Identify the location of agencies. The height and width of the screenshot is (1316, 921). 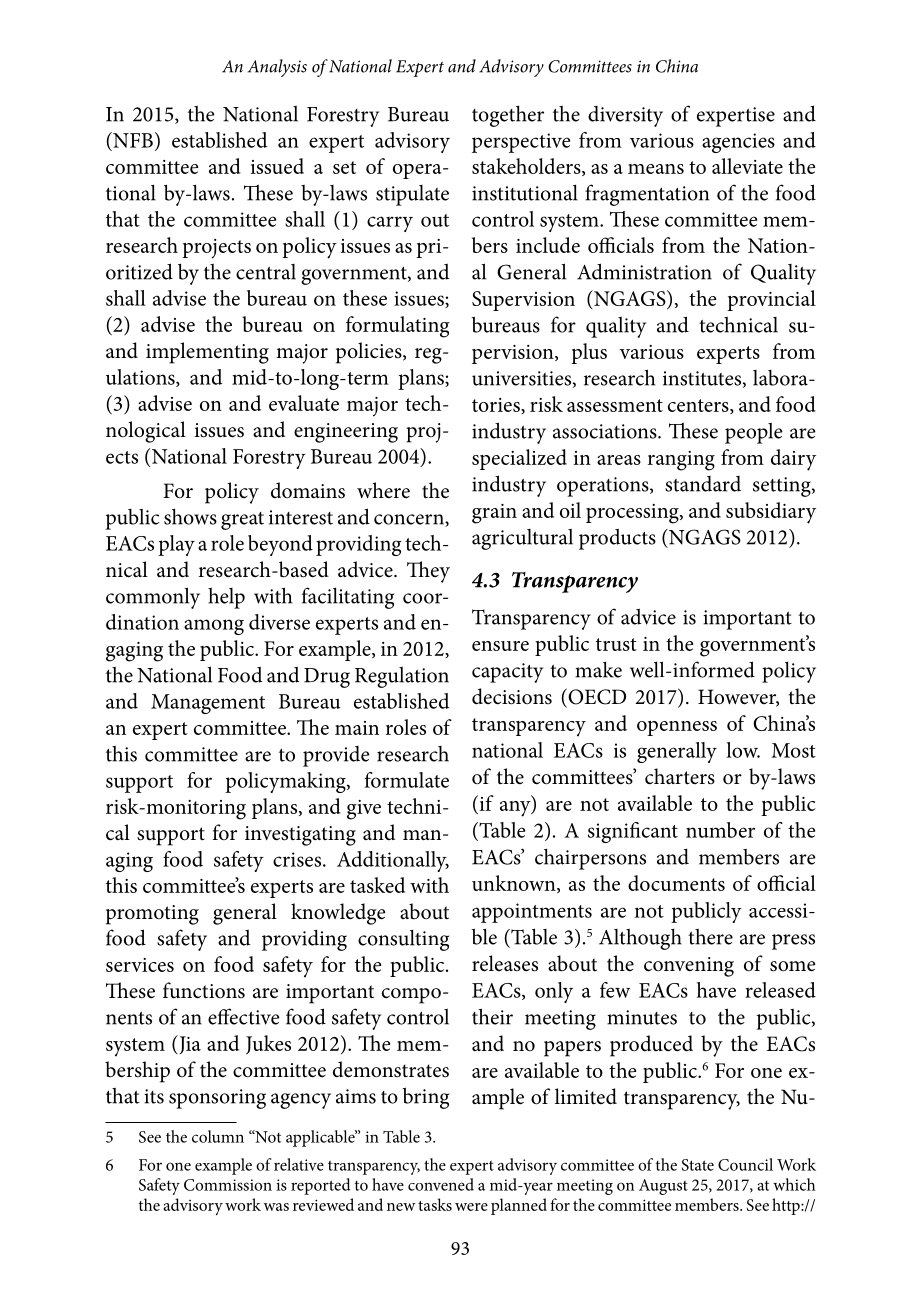
(738, 143).
